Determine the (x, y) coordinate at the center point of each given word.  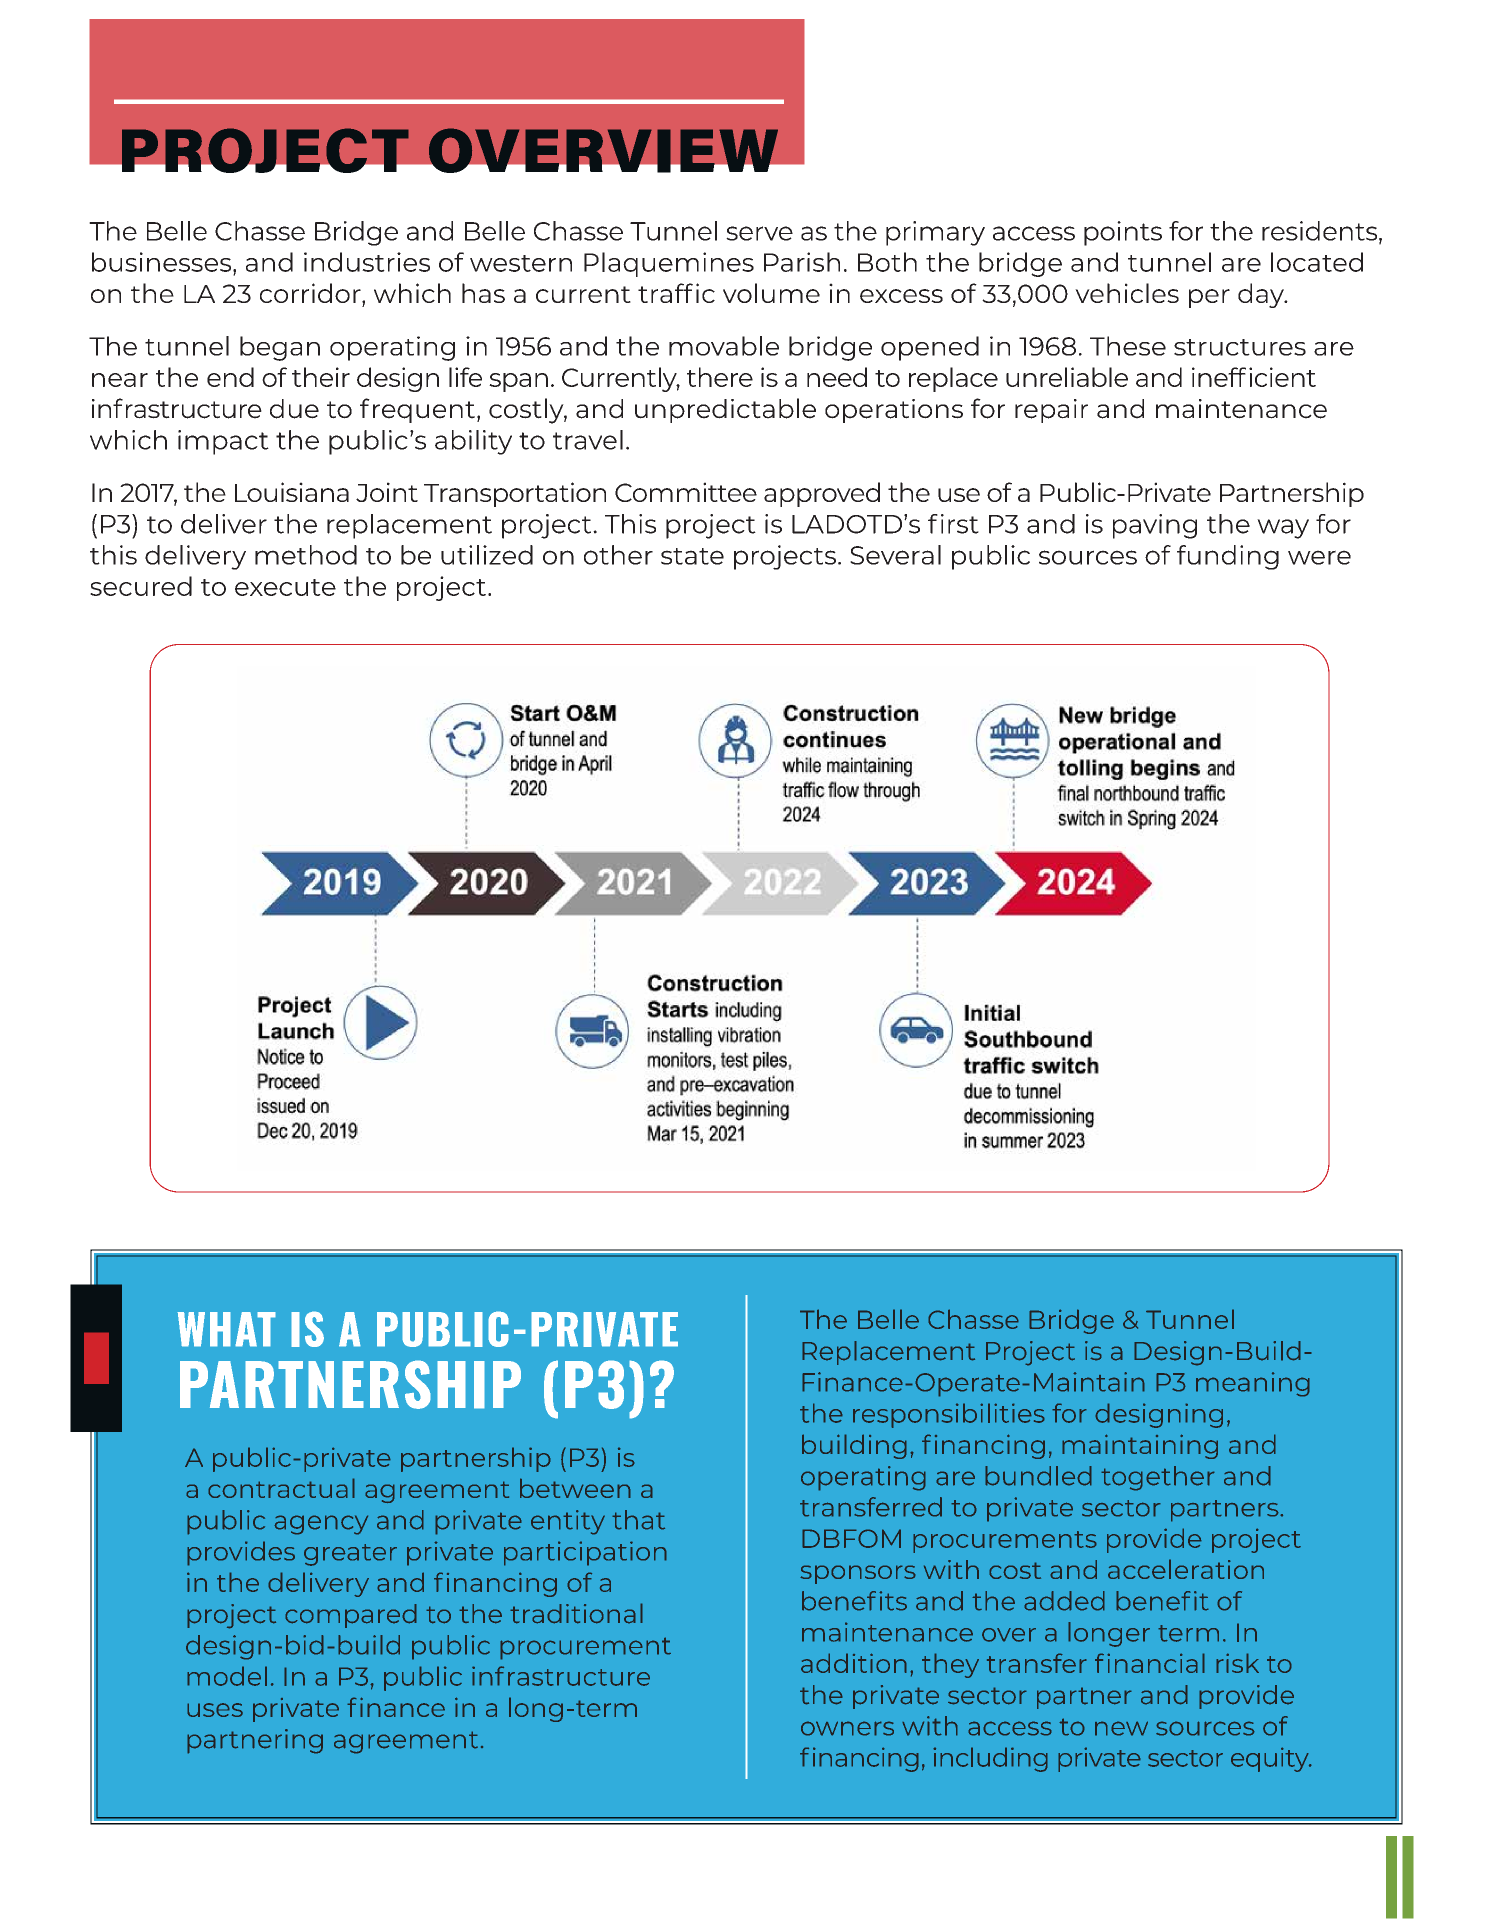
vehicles (1127, 293)
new (1121, 1728)
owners (847, 1728)
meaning (1253, 1384)
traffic (676, 293)
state (692, 556)
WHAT (226, 1329)
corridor (311, 293)
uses (215, 1710)
